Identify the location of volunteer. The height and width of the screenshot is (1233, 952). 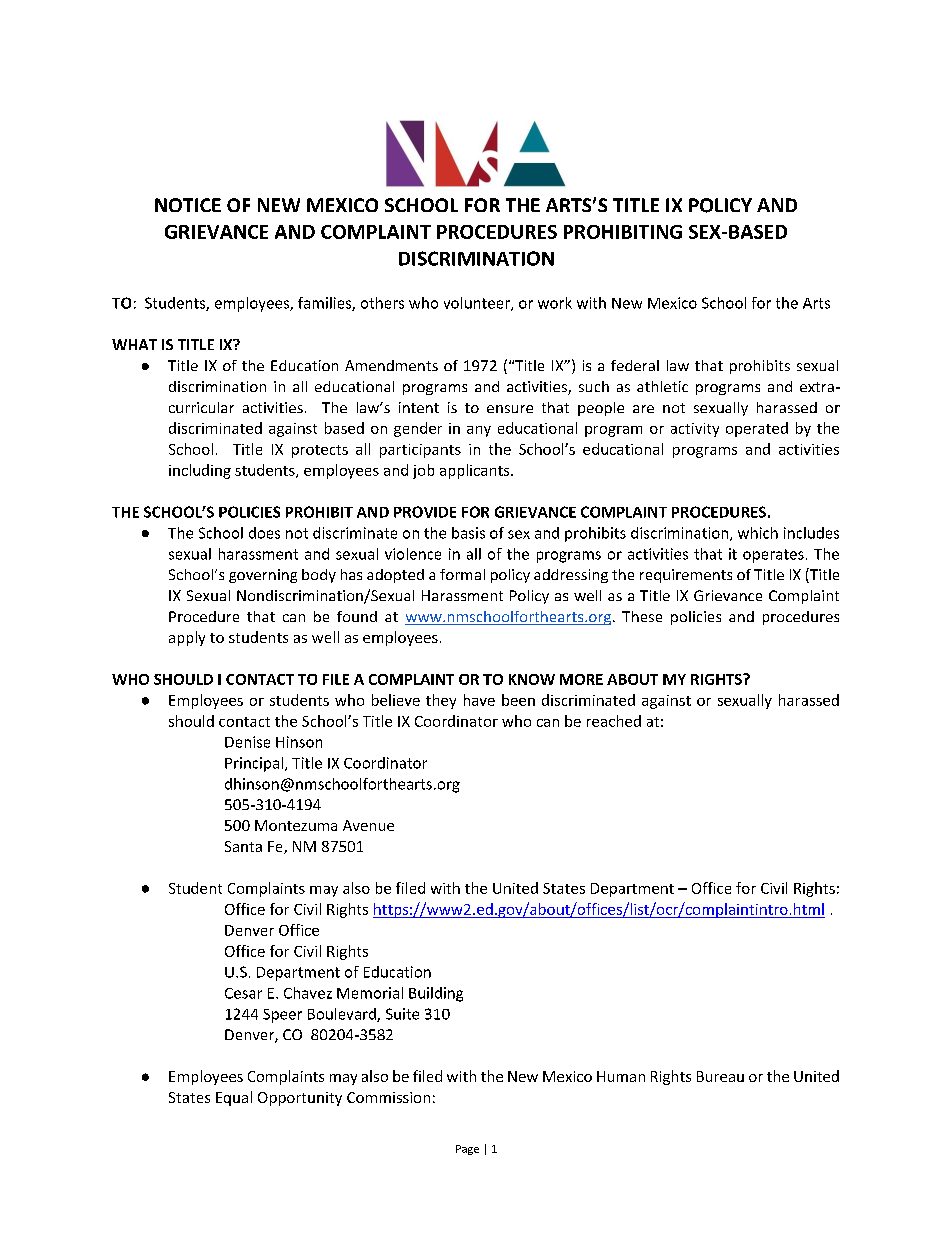
(478, 304).
